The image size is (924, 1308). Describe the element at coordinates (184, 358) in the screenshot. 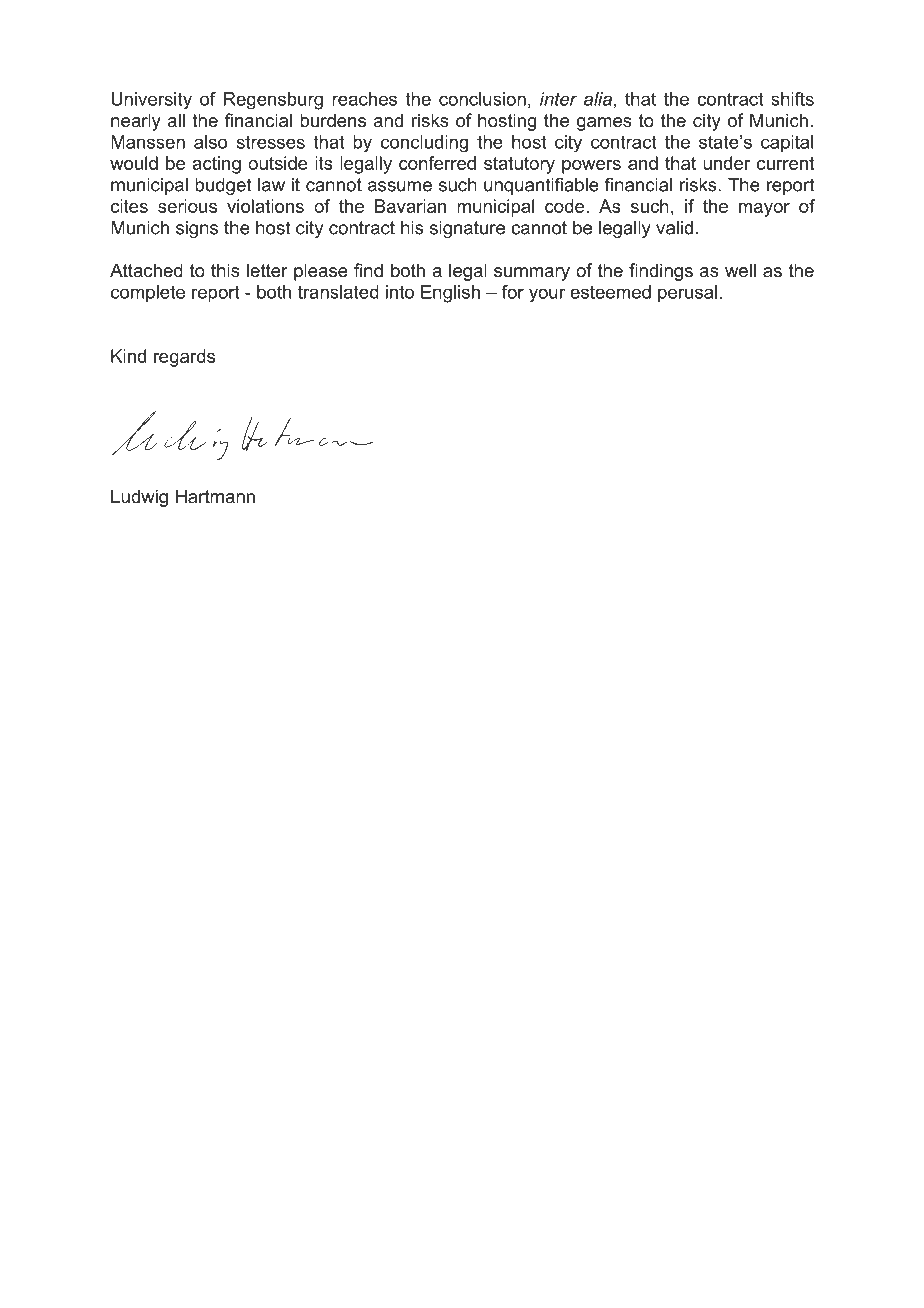

I see `regards` at that location.
